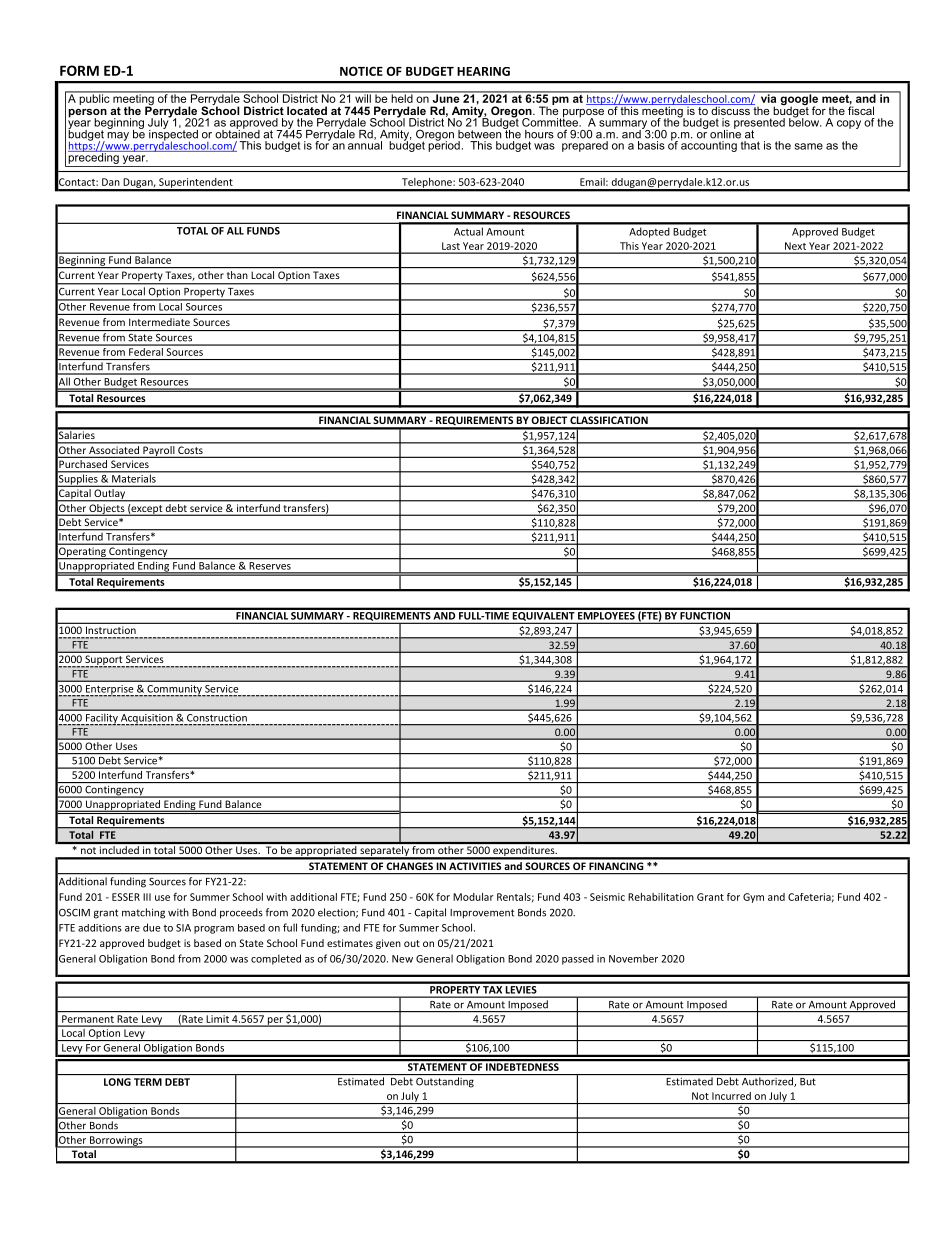 Image resolution: width=952 pixels, height=1233 pixels. What do you see at coordinates (126, 897) in the screenshot?
I see `ESSER` at bounding box center [126, 897].
